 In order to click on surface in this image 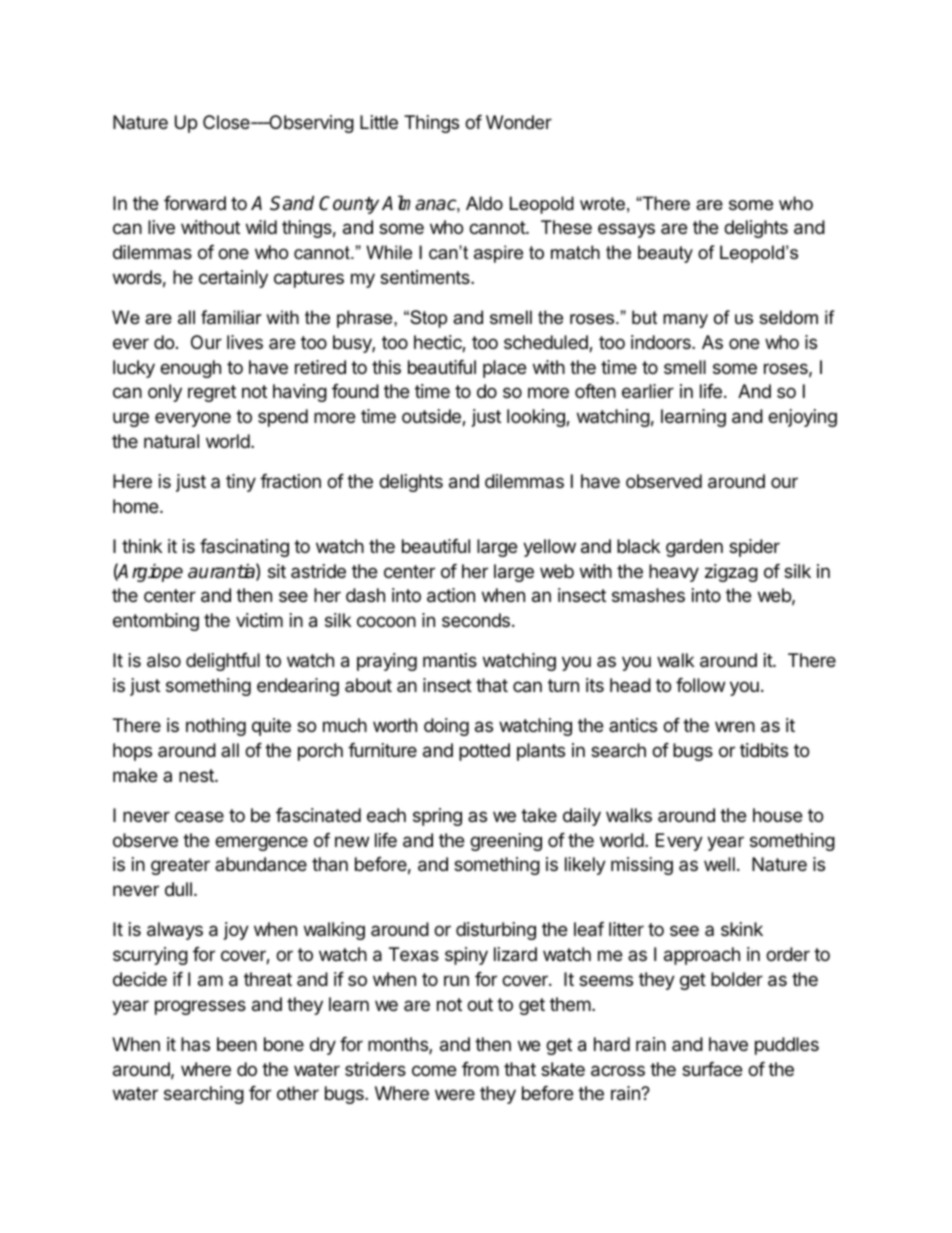, I will do `click(712, 1069)`.
